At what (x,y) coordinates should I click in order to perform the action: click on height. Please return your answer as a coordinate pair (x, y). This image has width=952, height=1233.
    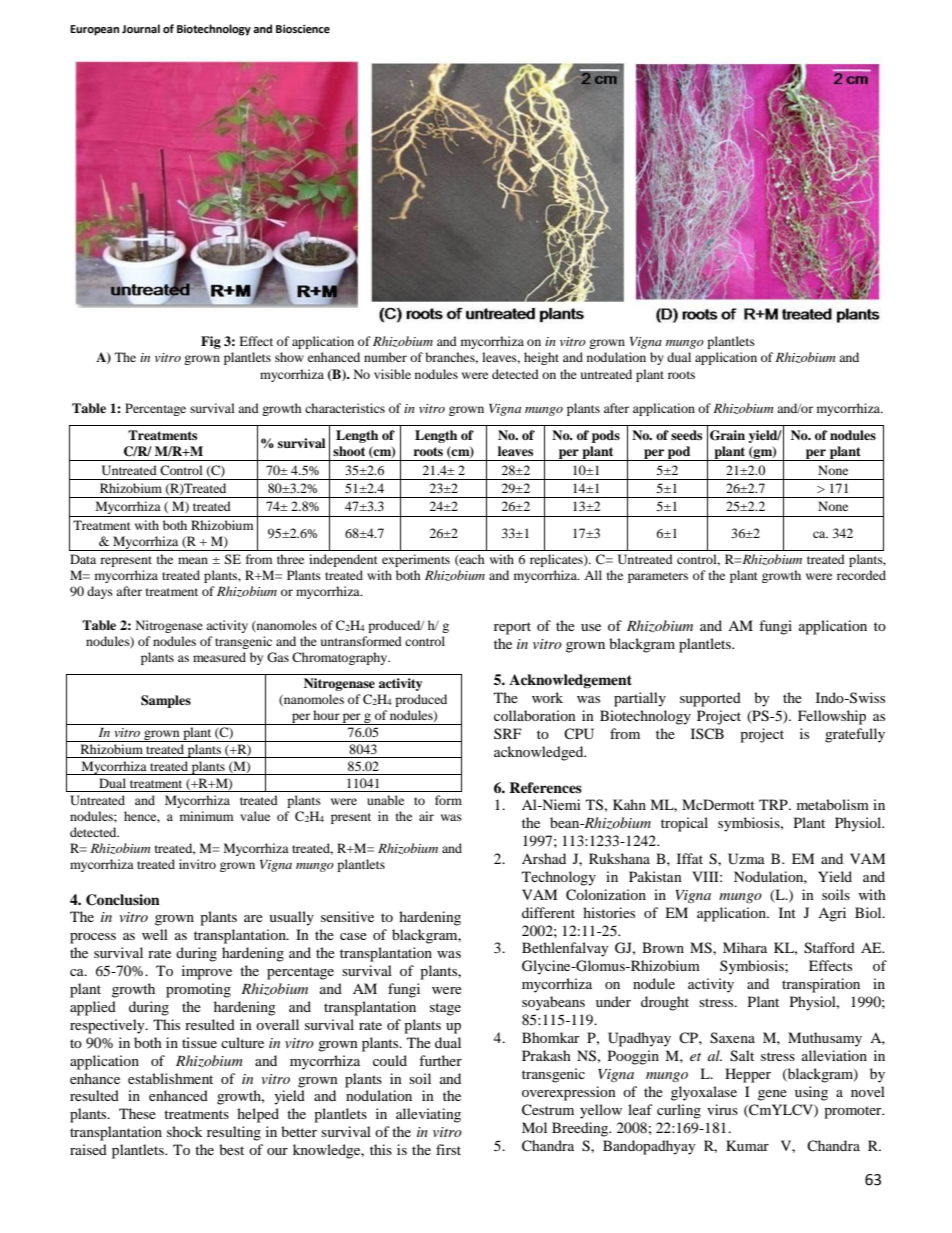
    Looking at the image, I should click on (541, 358).
